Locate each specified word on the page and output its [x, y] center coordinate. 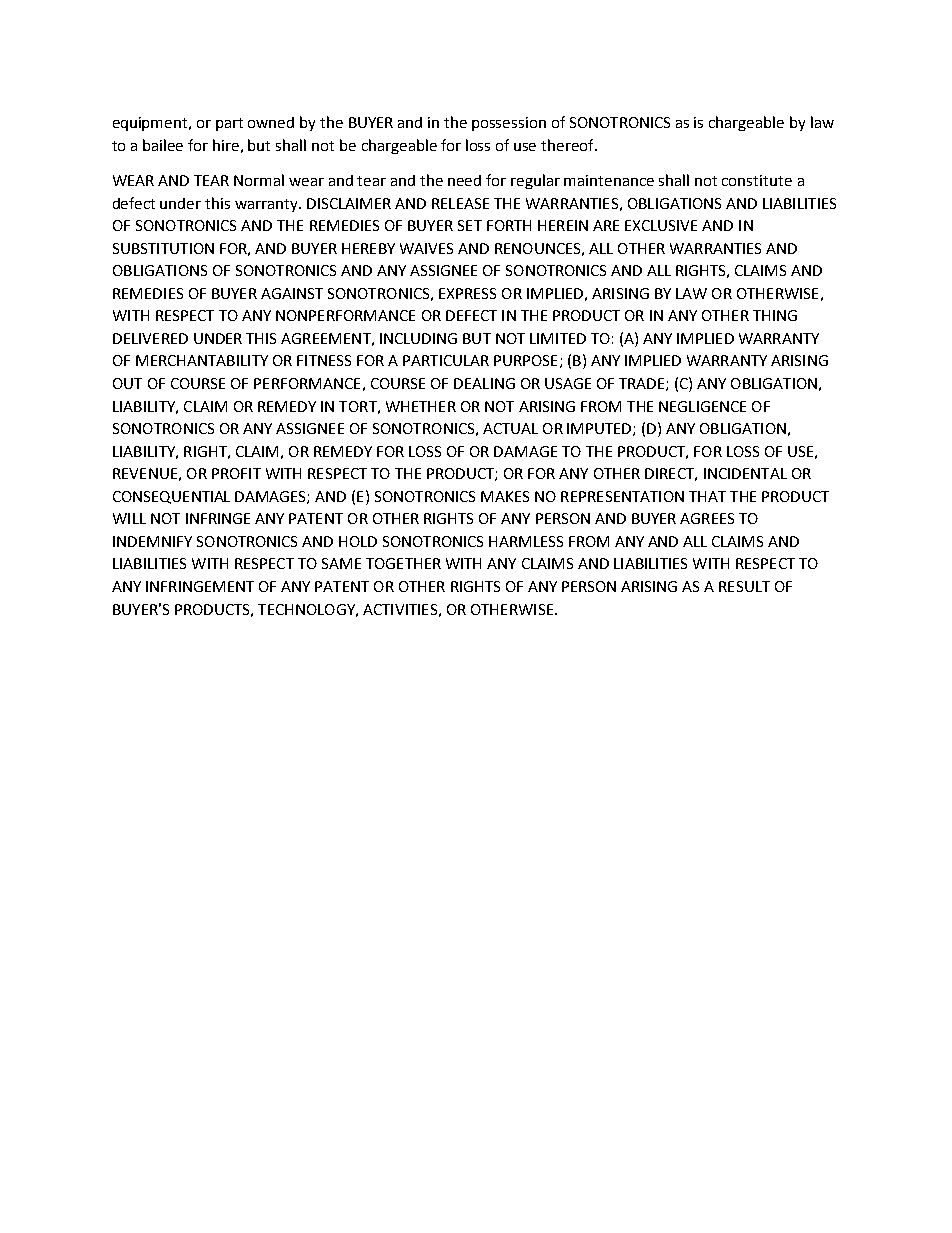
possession [509, 124]
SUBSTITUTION [163, 248]
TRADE [643, 384]
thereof [568, 145]
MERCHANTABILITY [202, 360]
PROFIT [236, 473]
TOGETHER [403, 563]
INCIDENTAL [745, 473]
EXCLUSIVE [661, 225]
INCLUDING [418, 338]
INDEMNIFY [152, 541]
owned [271, 122]
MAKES [505, 496]
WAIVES [426, 248]
